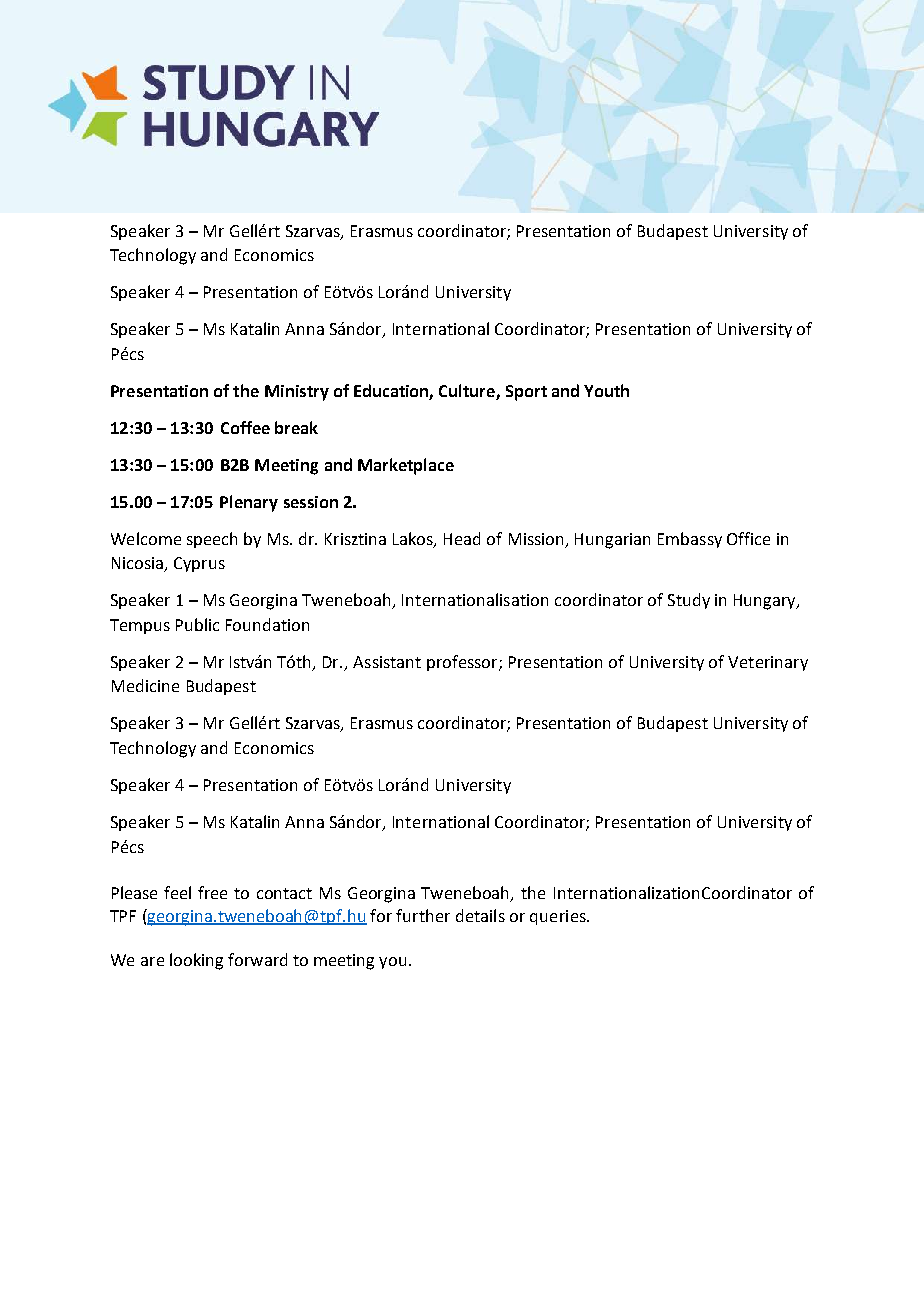 Image resolution: width=924 pixels, height=1308 pixels. I want to click on Coffee, so click(245, 427).
